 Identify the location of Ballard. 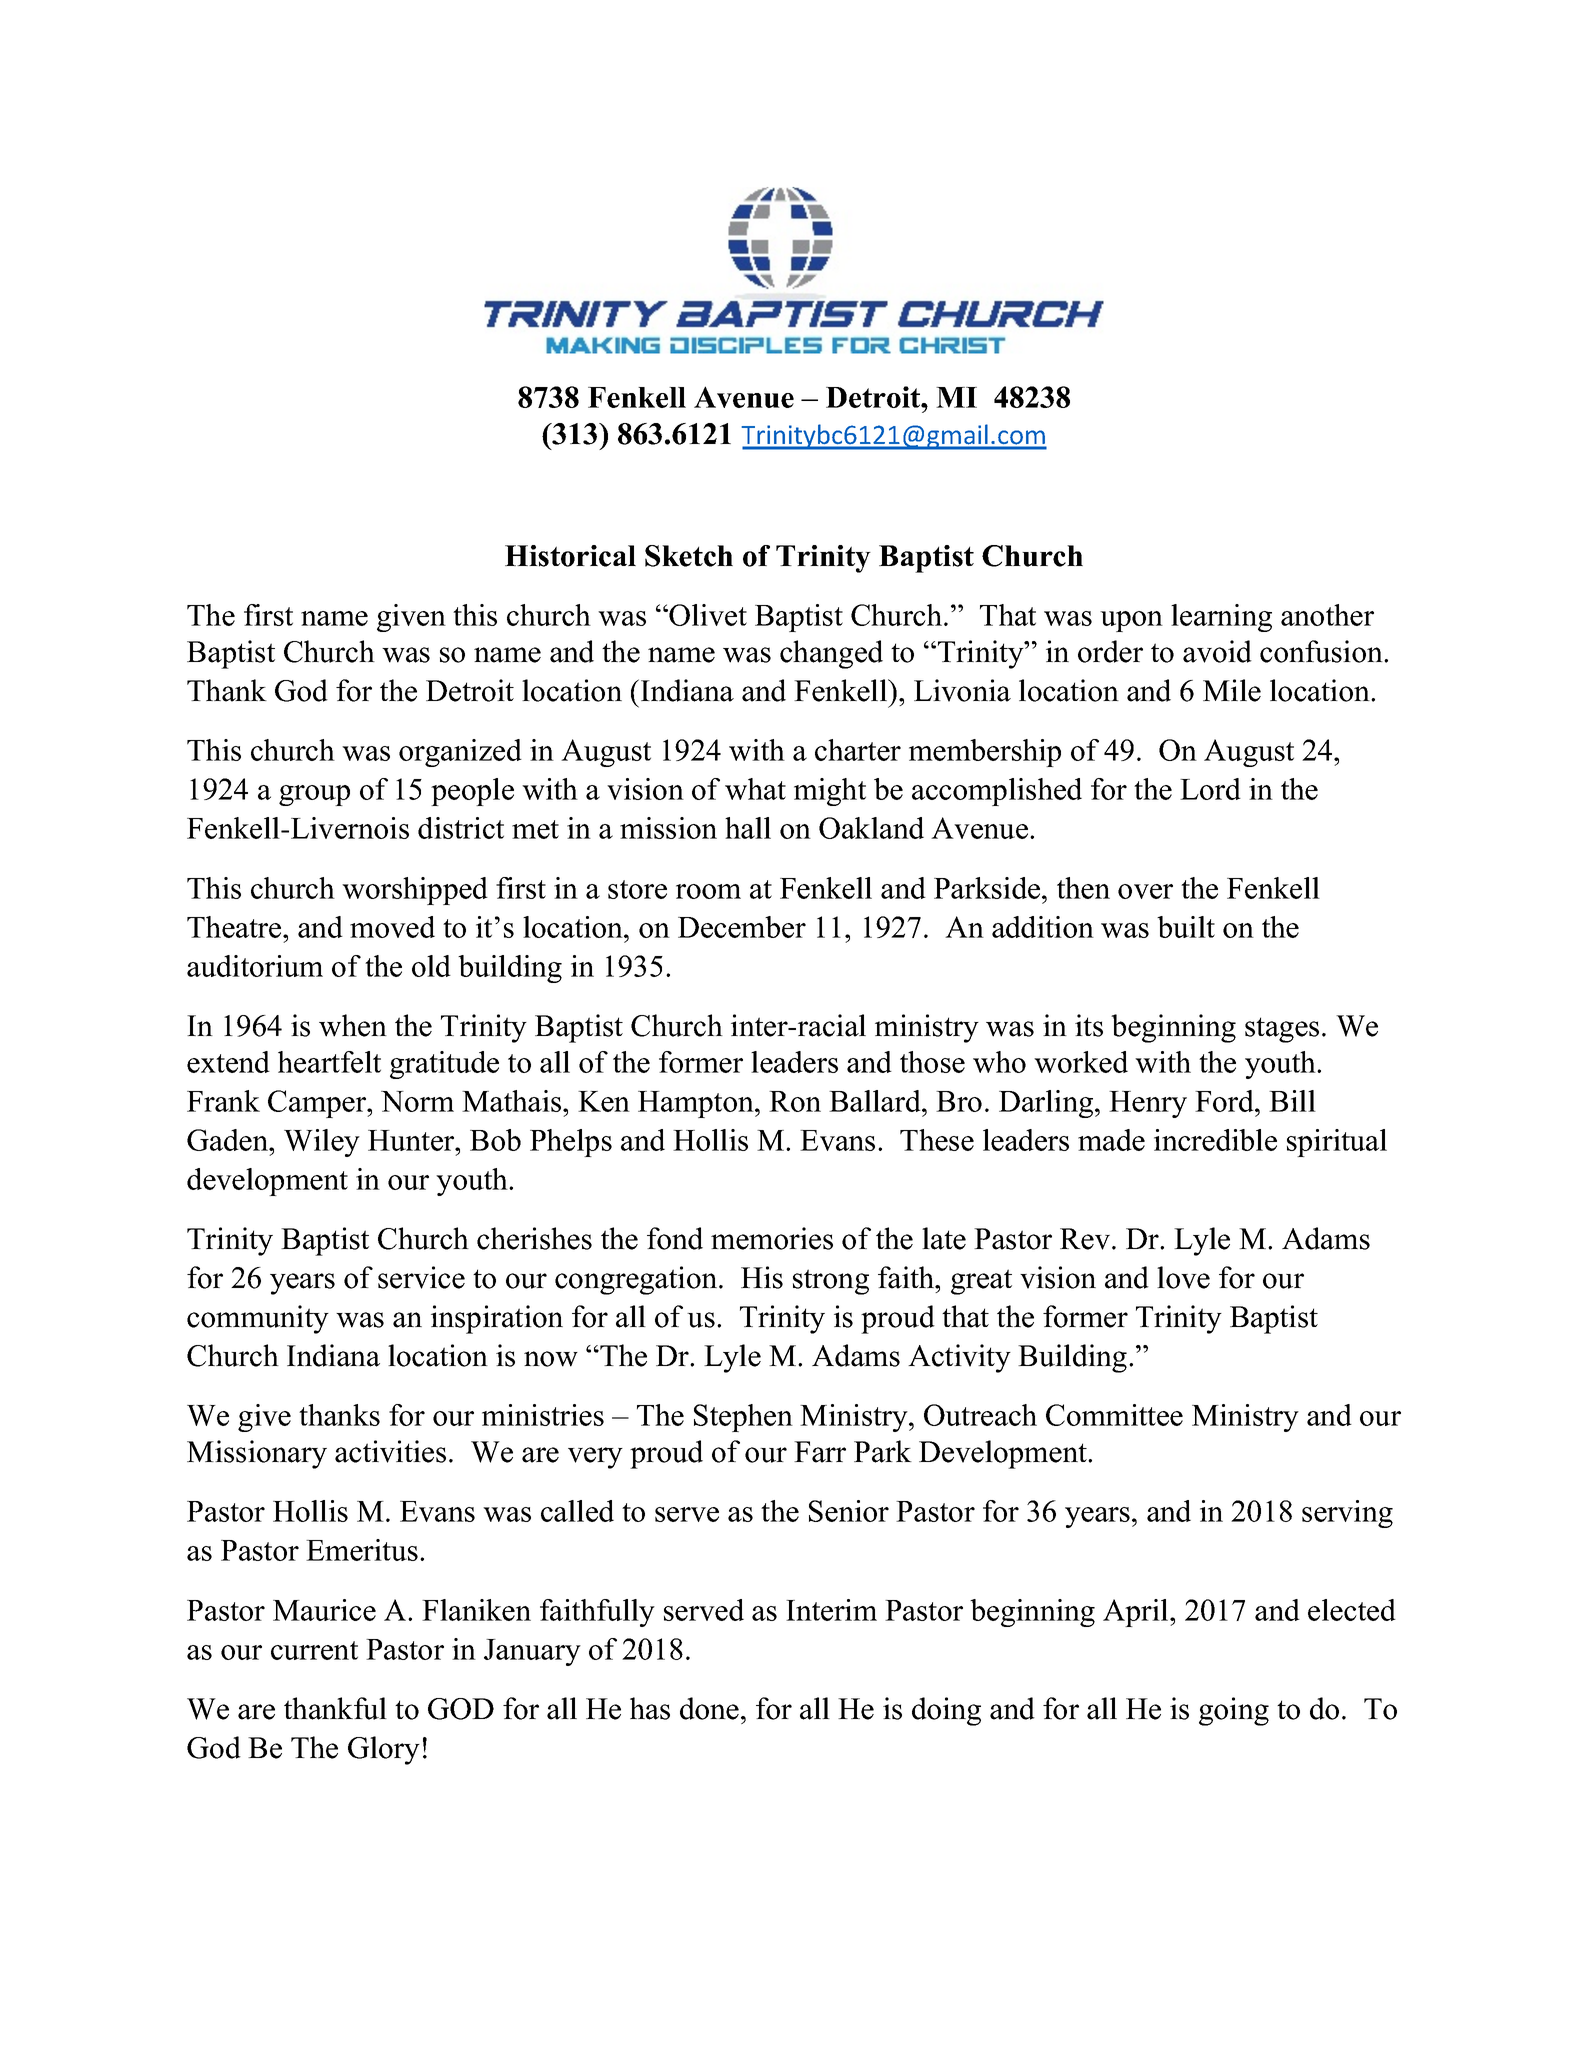
(876, 1101).
